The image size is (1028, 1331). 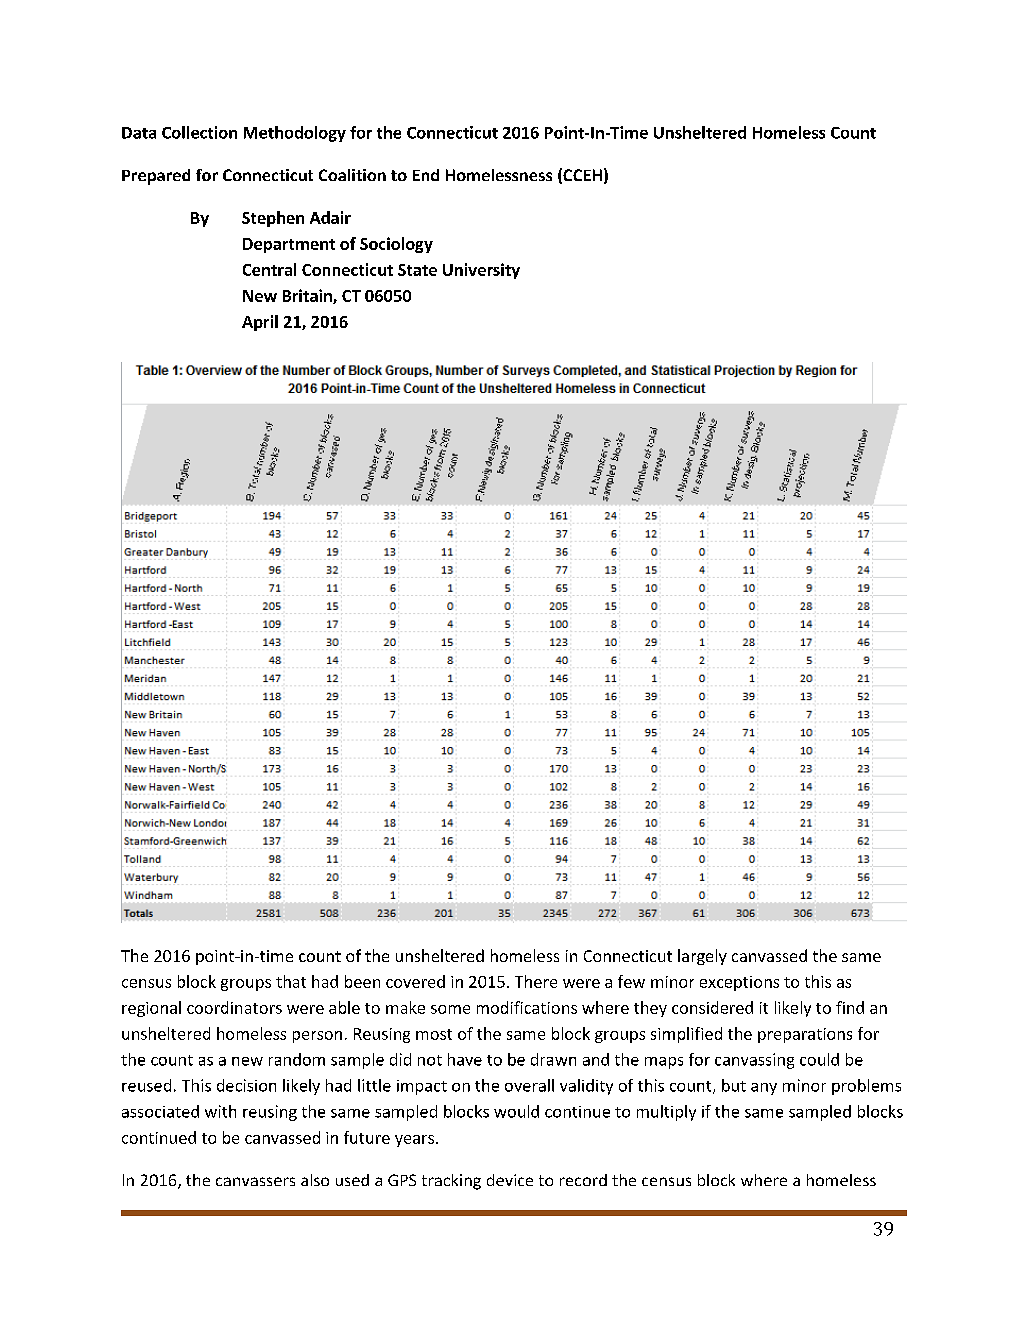 I want to click on exceptions, so click(x=739, y=983).
